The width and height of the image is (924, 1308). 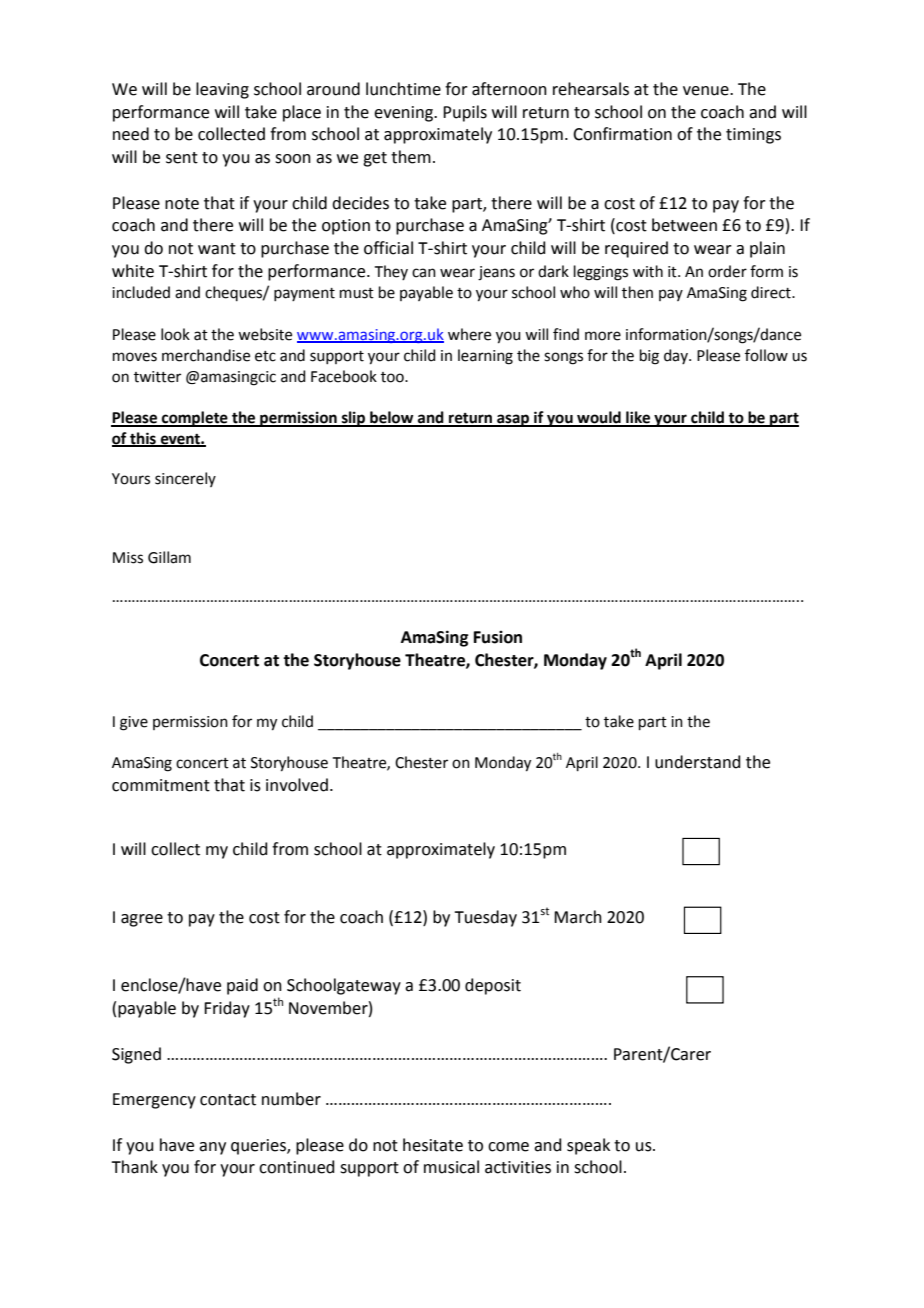 I want to click on Tuesday, so click(x=485, y=918).
